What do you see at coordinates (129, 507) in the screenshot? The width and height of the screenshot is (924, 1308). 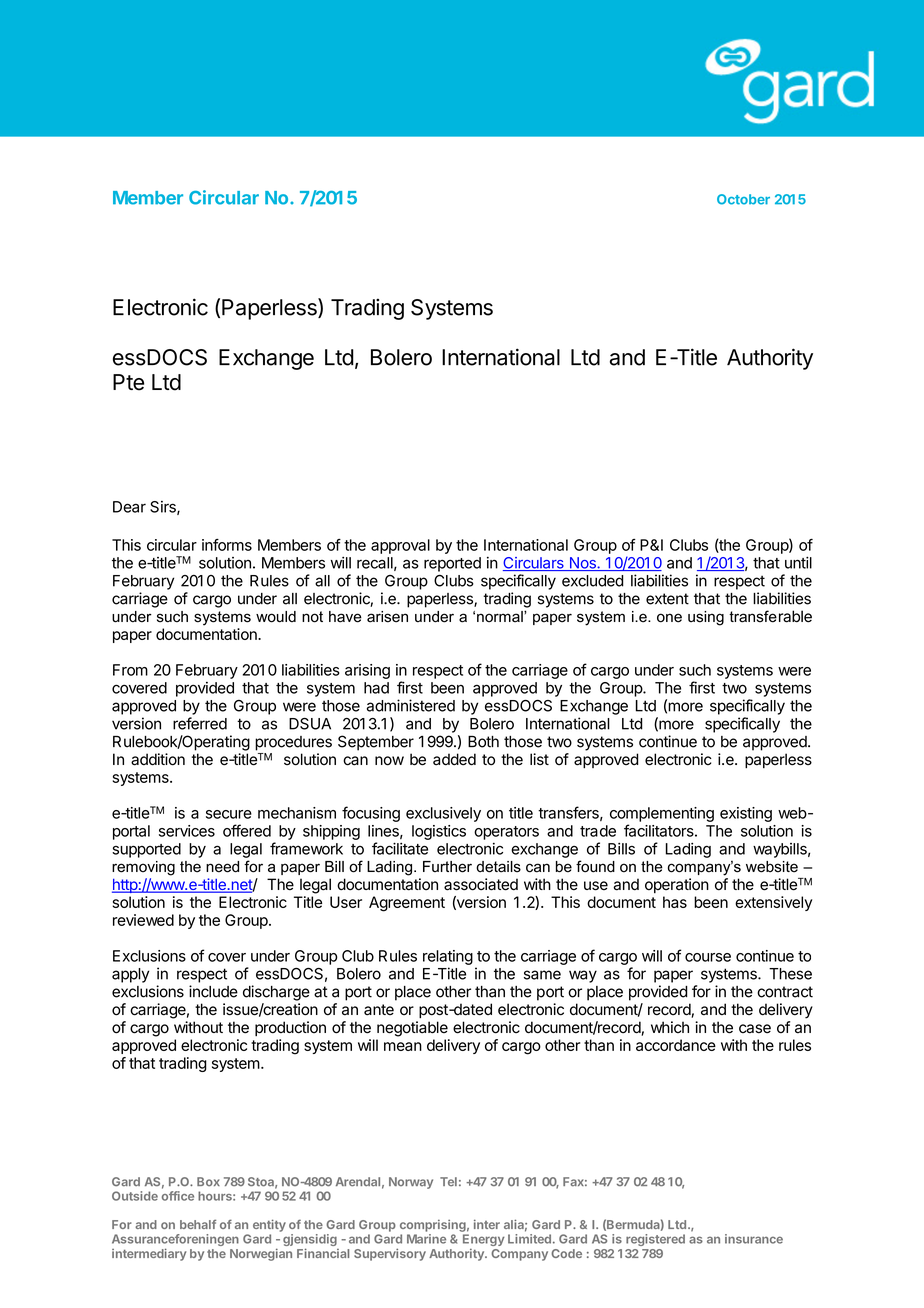 I see `Dear` at bounding box center [129, 507].
